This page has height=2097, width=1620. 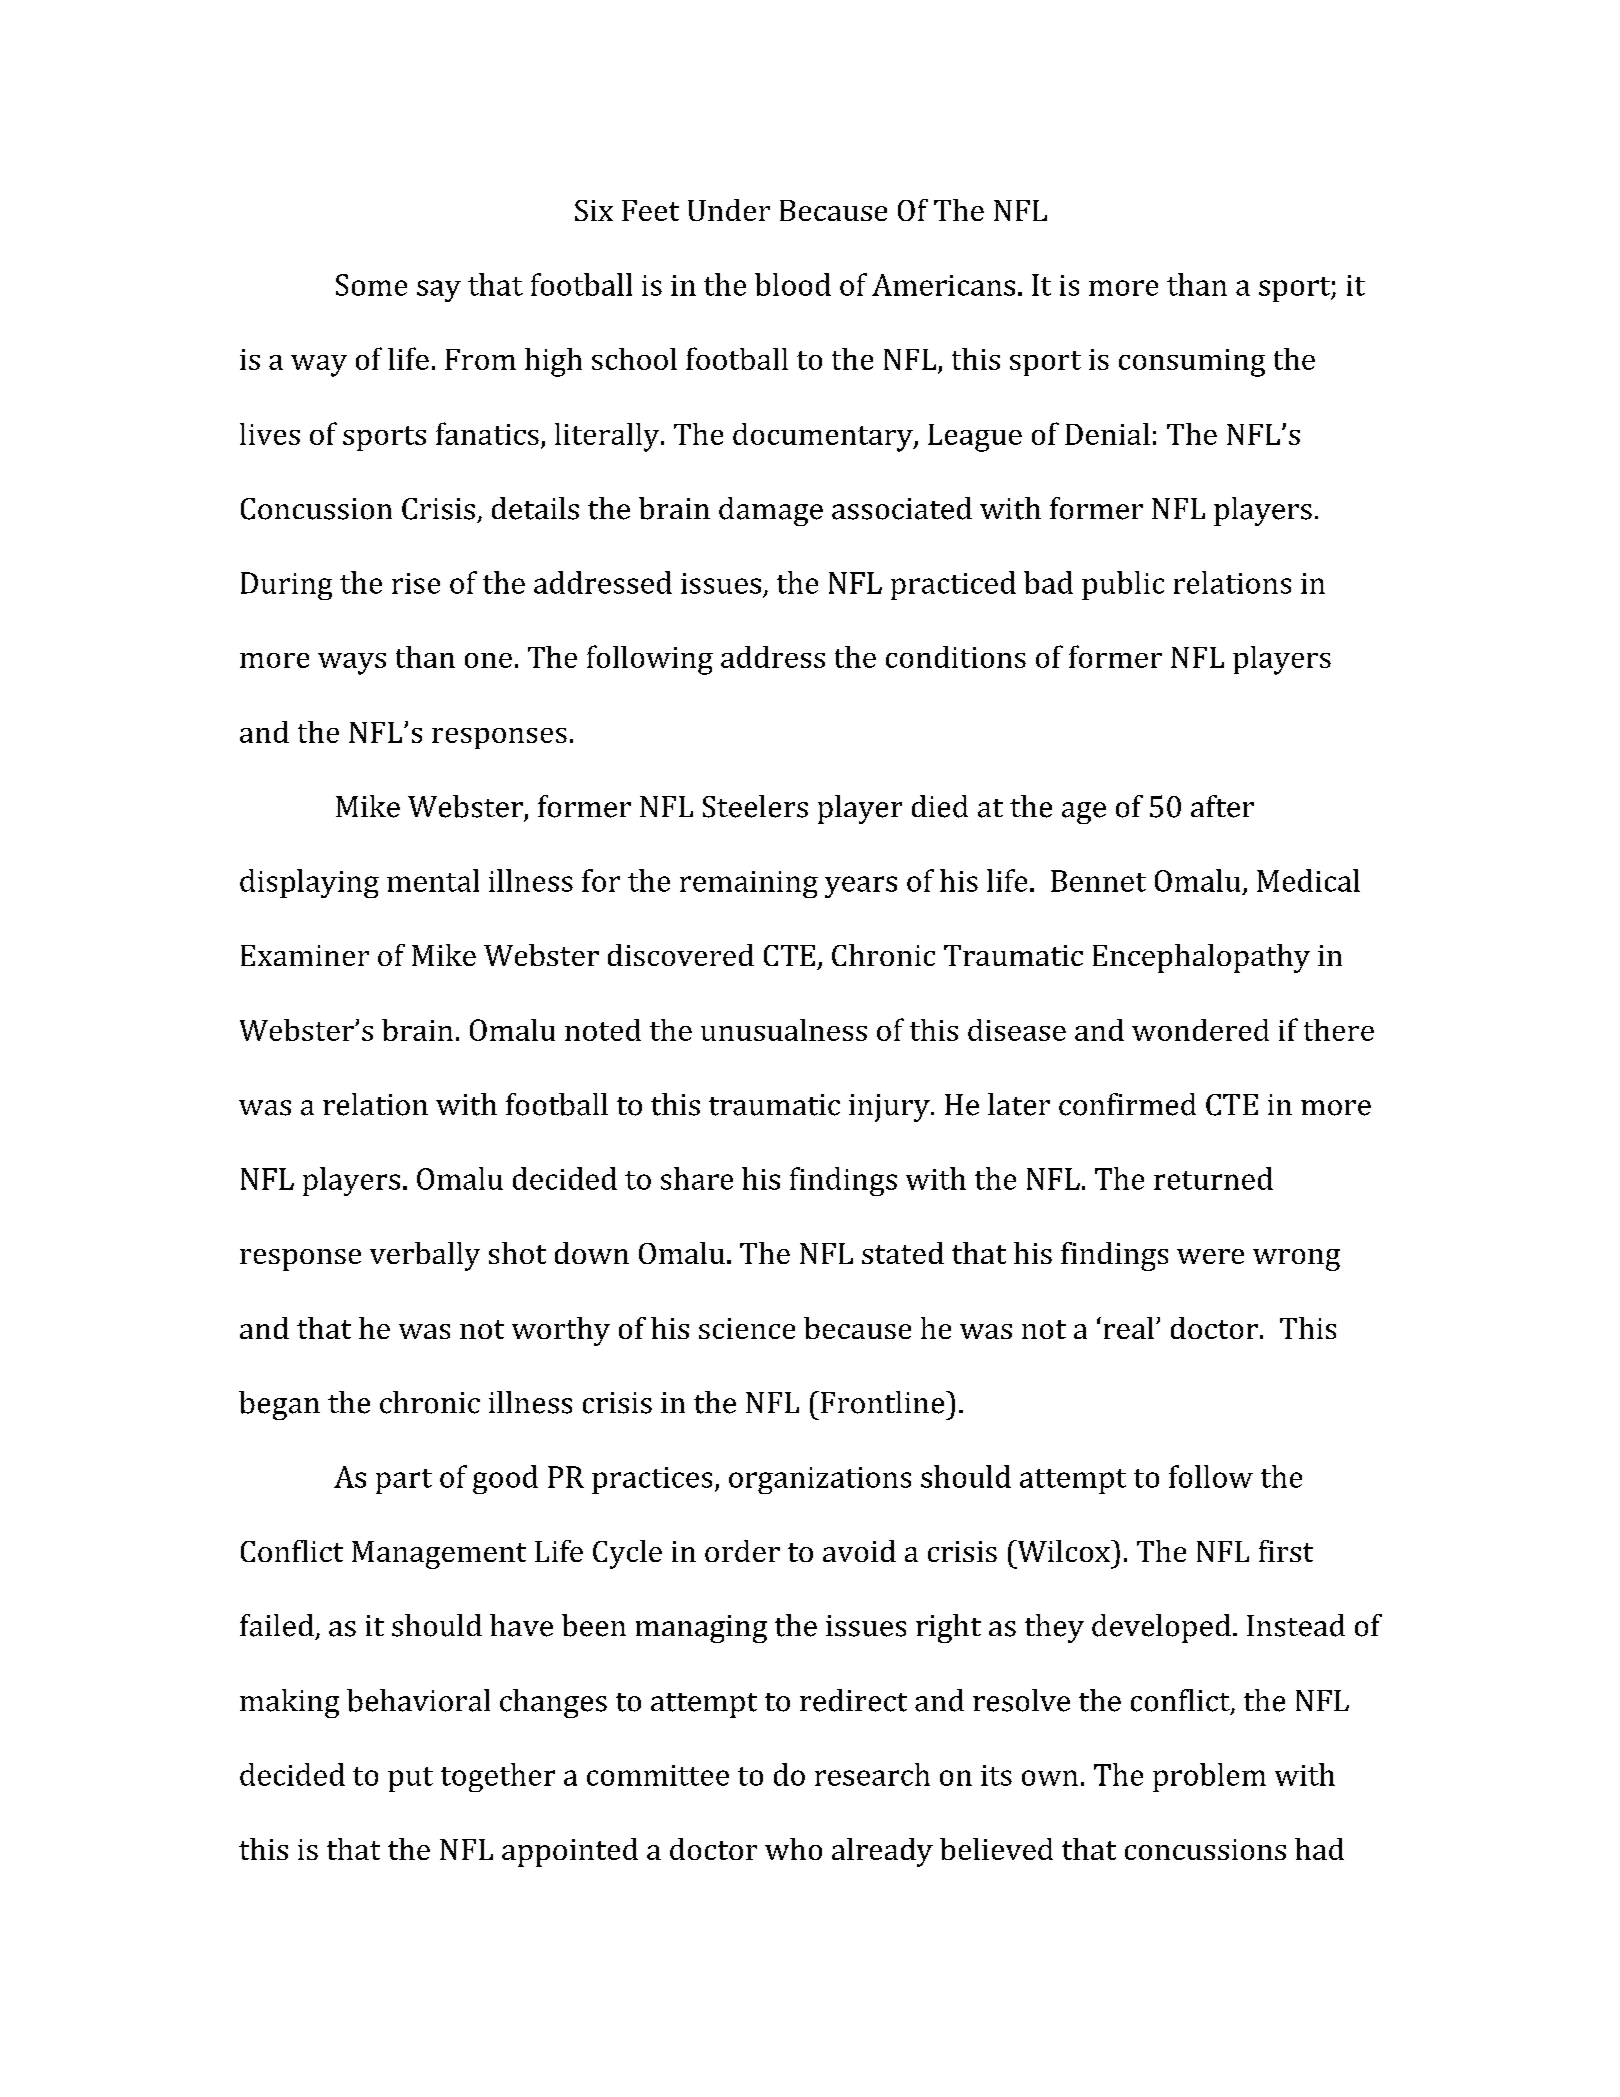 What do you see at coordinates (793, 1849) in the page?
I see `who` at bounding box center [793, 1849].
